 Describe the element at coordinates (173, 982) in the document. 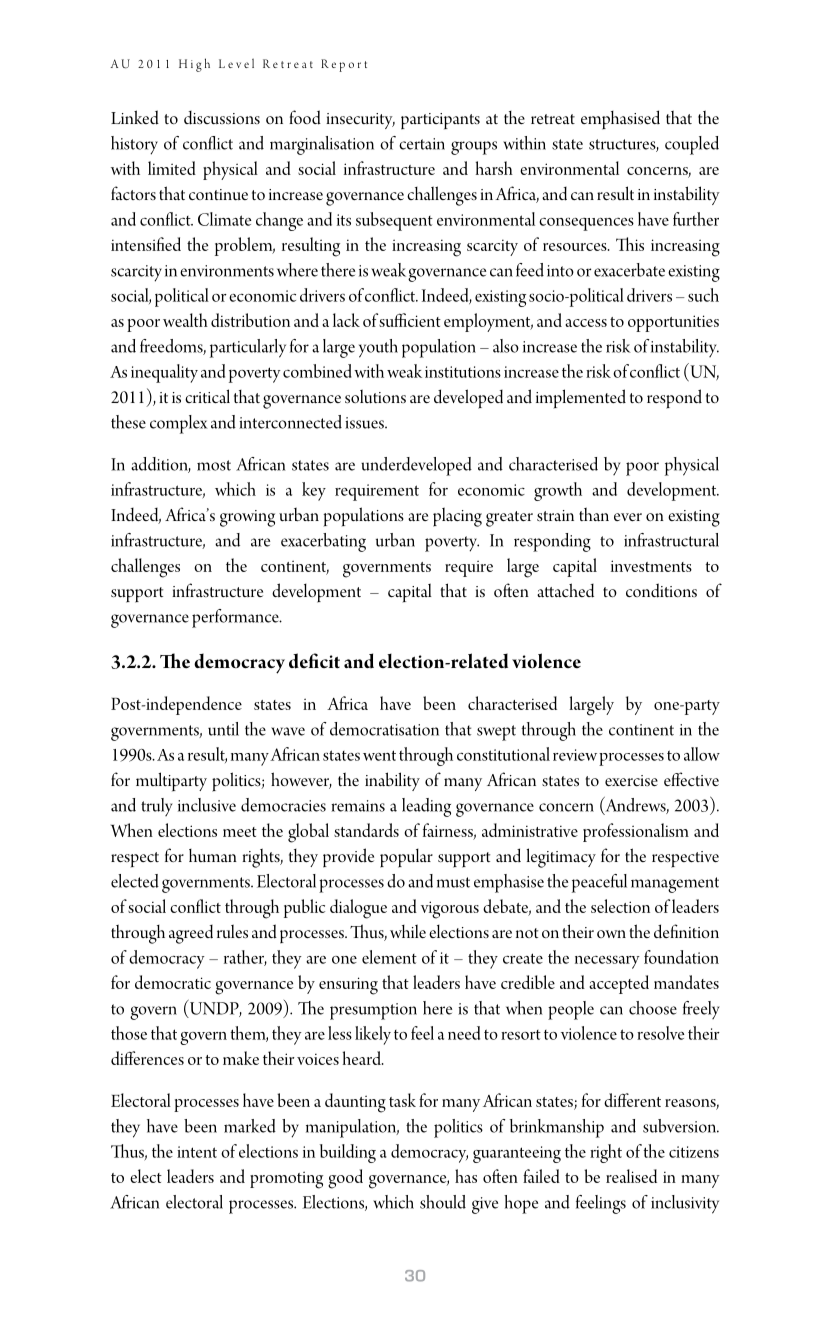

I see `democratic` at that location.
